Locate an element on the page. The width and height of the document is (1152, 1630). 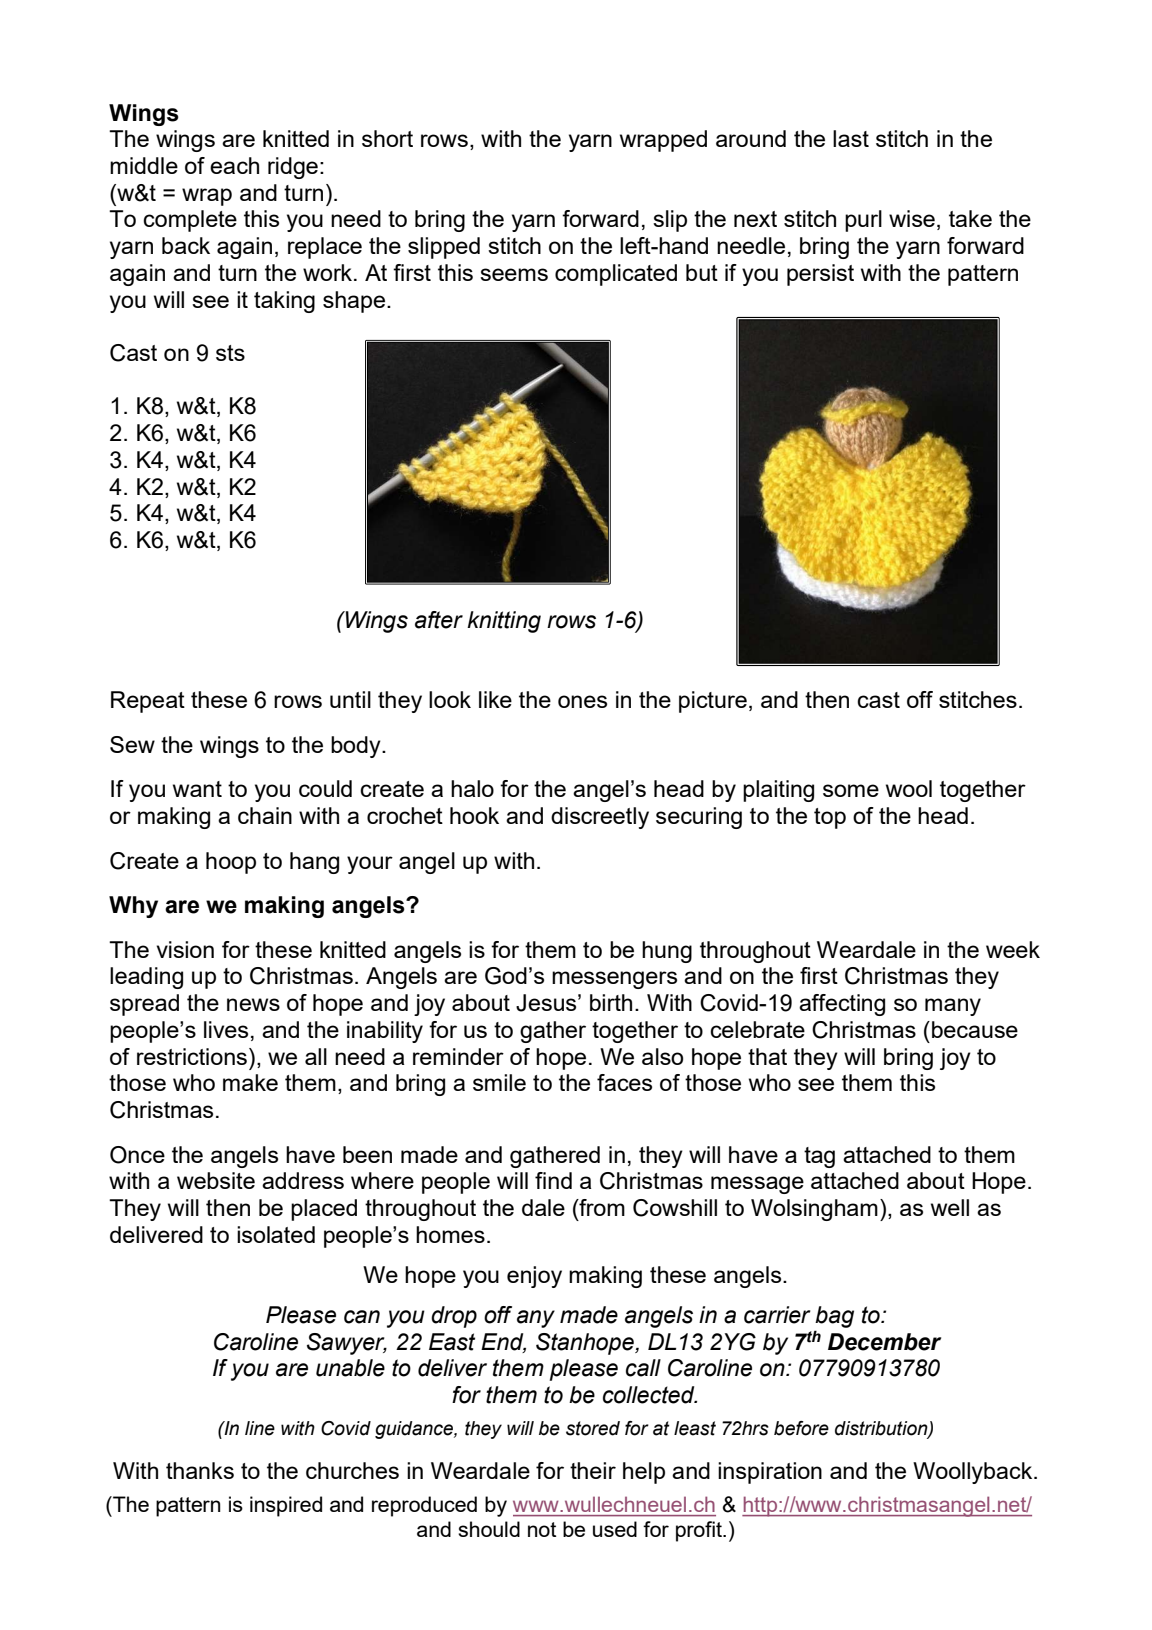
picture is located at coordinates (713, 702).
